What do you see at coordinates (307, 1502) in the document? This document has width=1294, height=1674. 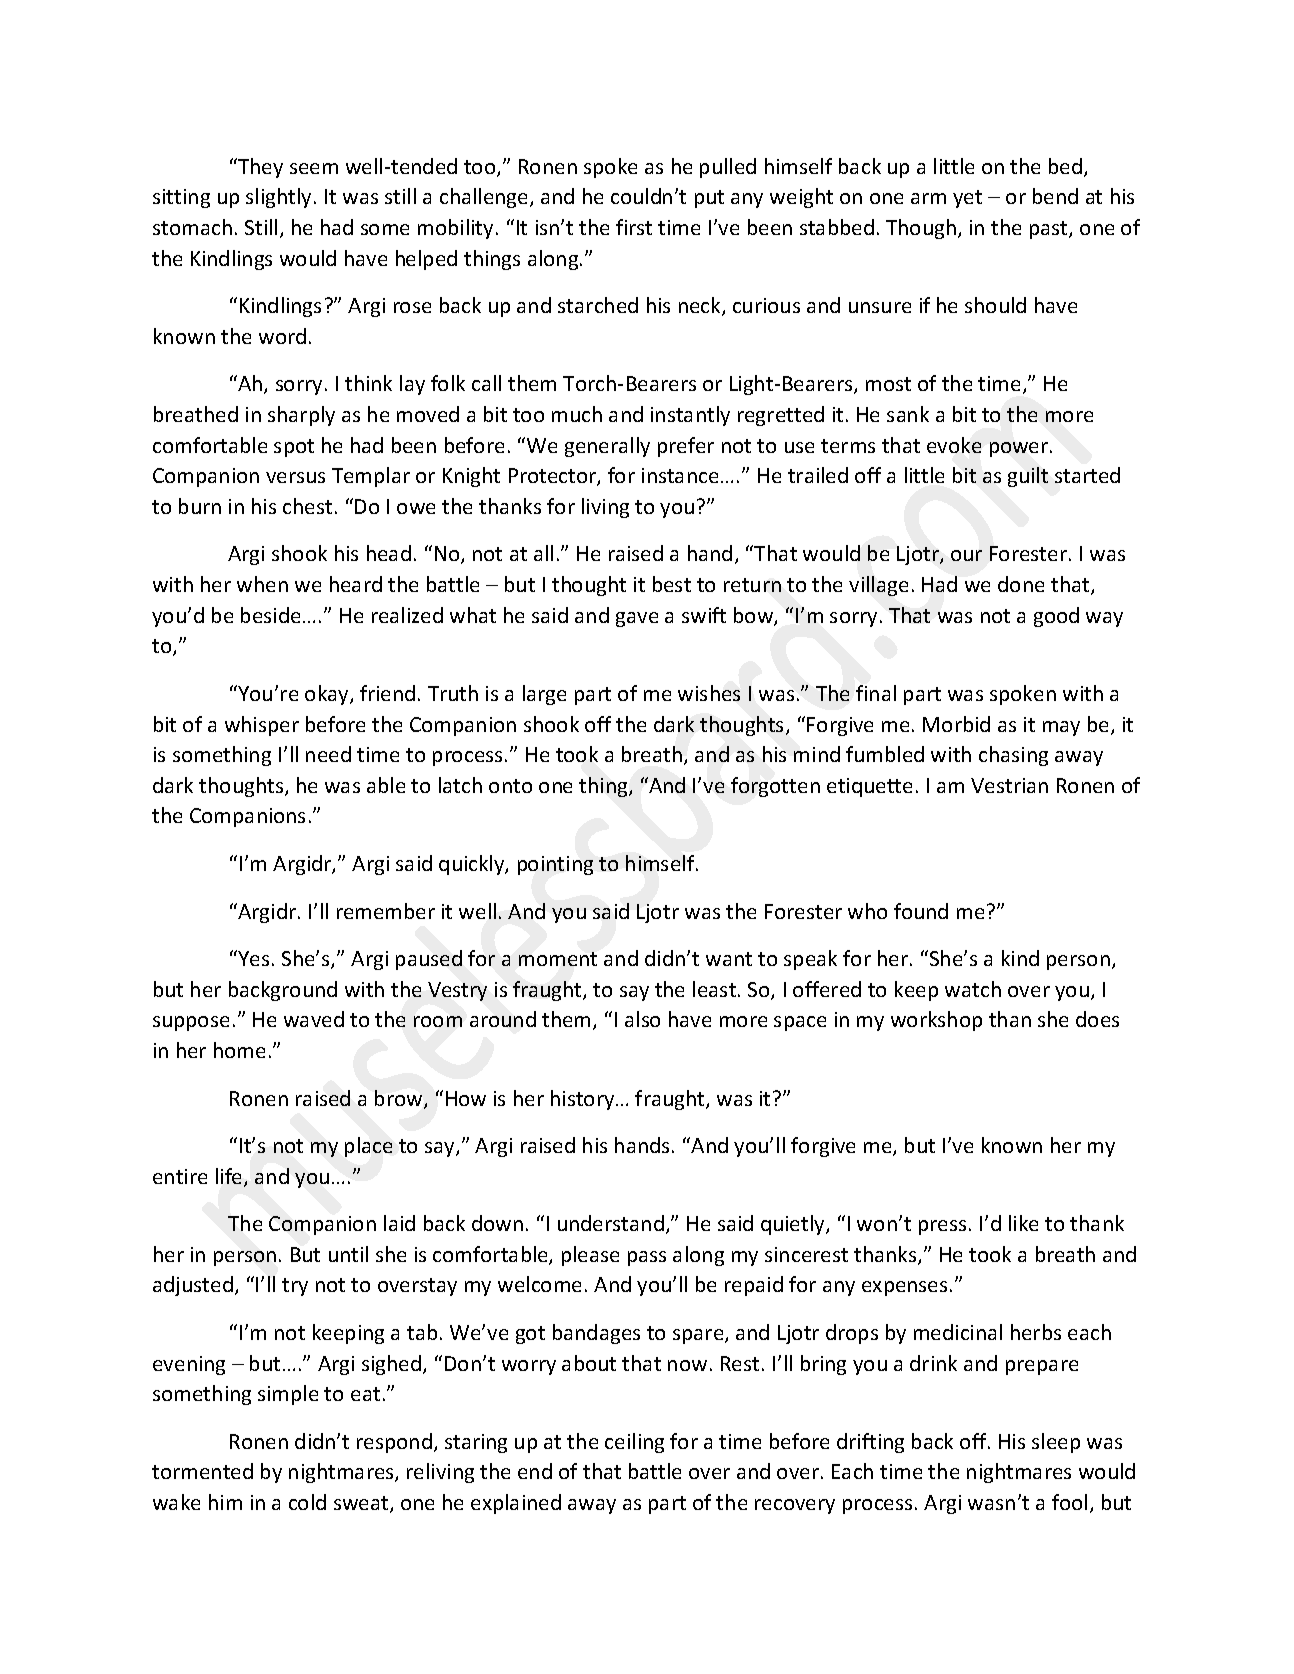 I see `cold` at bounding box center [307, 1502].
